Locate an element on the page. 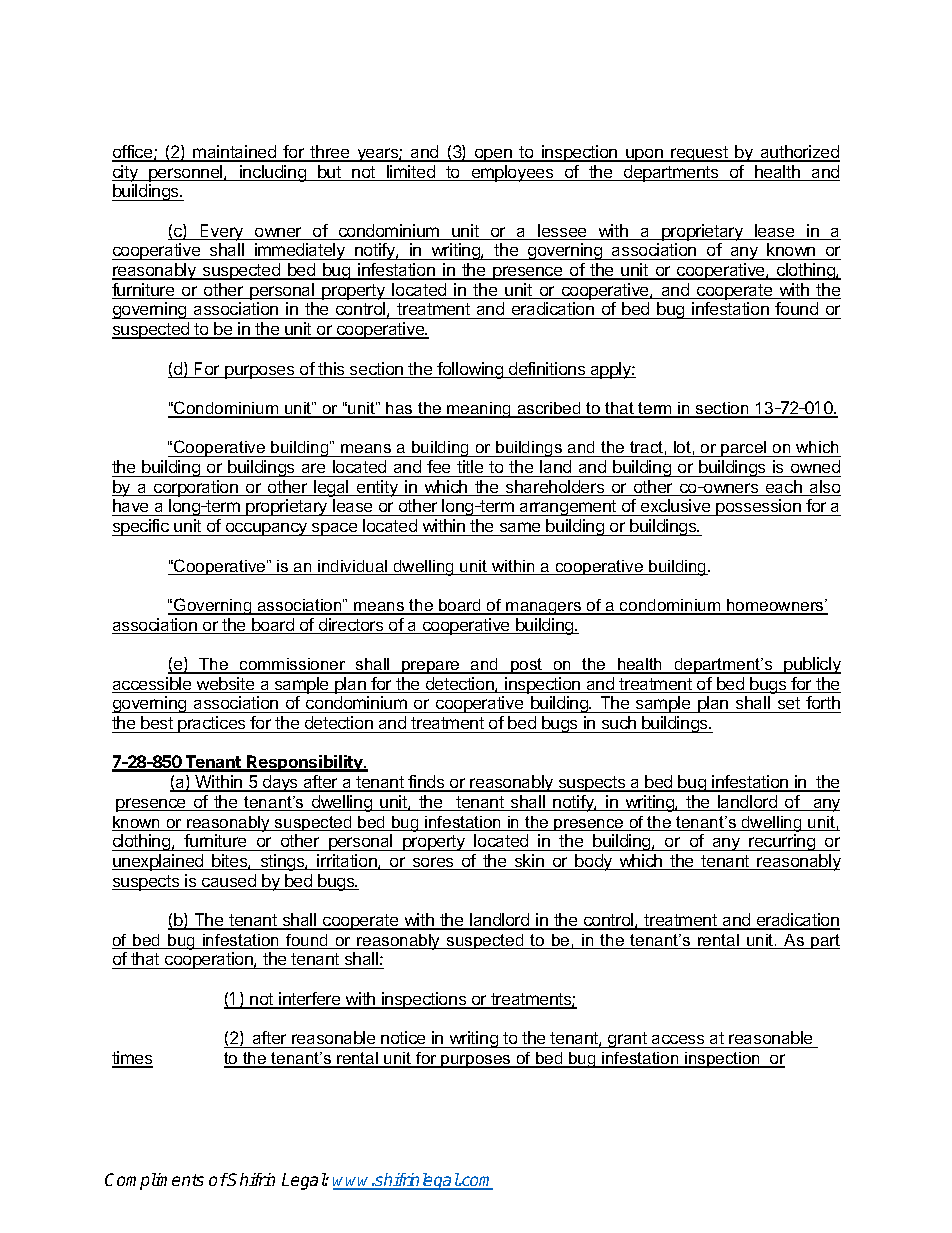 The image size is (952, 1233). maintained is located at coordinates (235, 153).
